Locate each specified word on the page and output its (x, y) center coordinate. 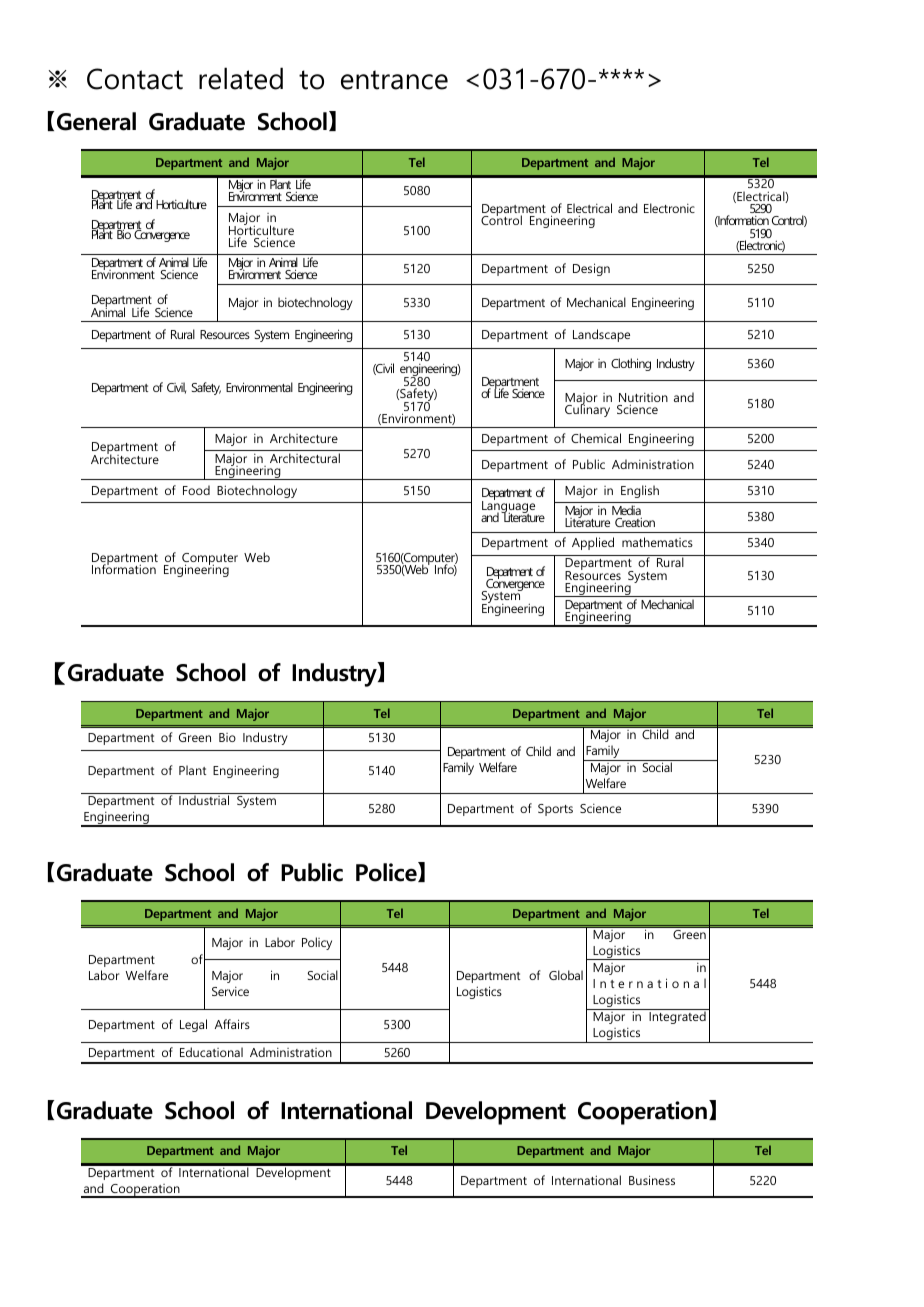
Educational (211, 1052)
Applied (593, 543)
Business (652, 1180)
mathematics (657, 542)
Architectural (305, 458)
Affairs (232, 1024)
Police (387, 872)
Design (591, 269)
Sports (555, 810)
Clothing (631, 364)
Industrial (204, 800)
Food (196, 490)
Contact (135, 79)
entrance (394, 80)
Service (230, 991)
